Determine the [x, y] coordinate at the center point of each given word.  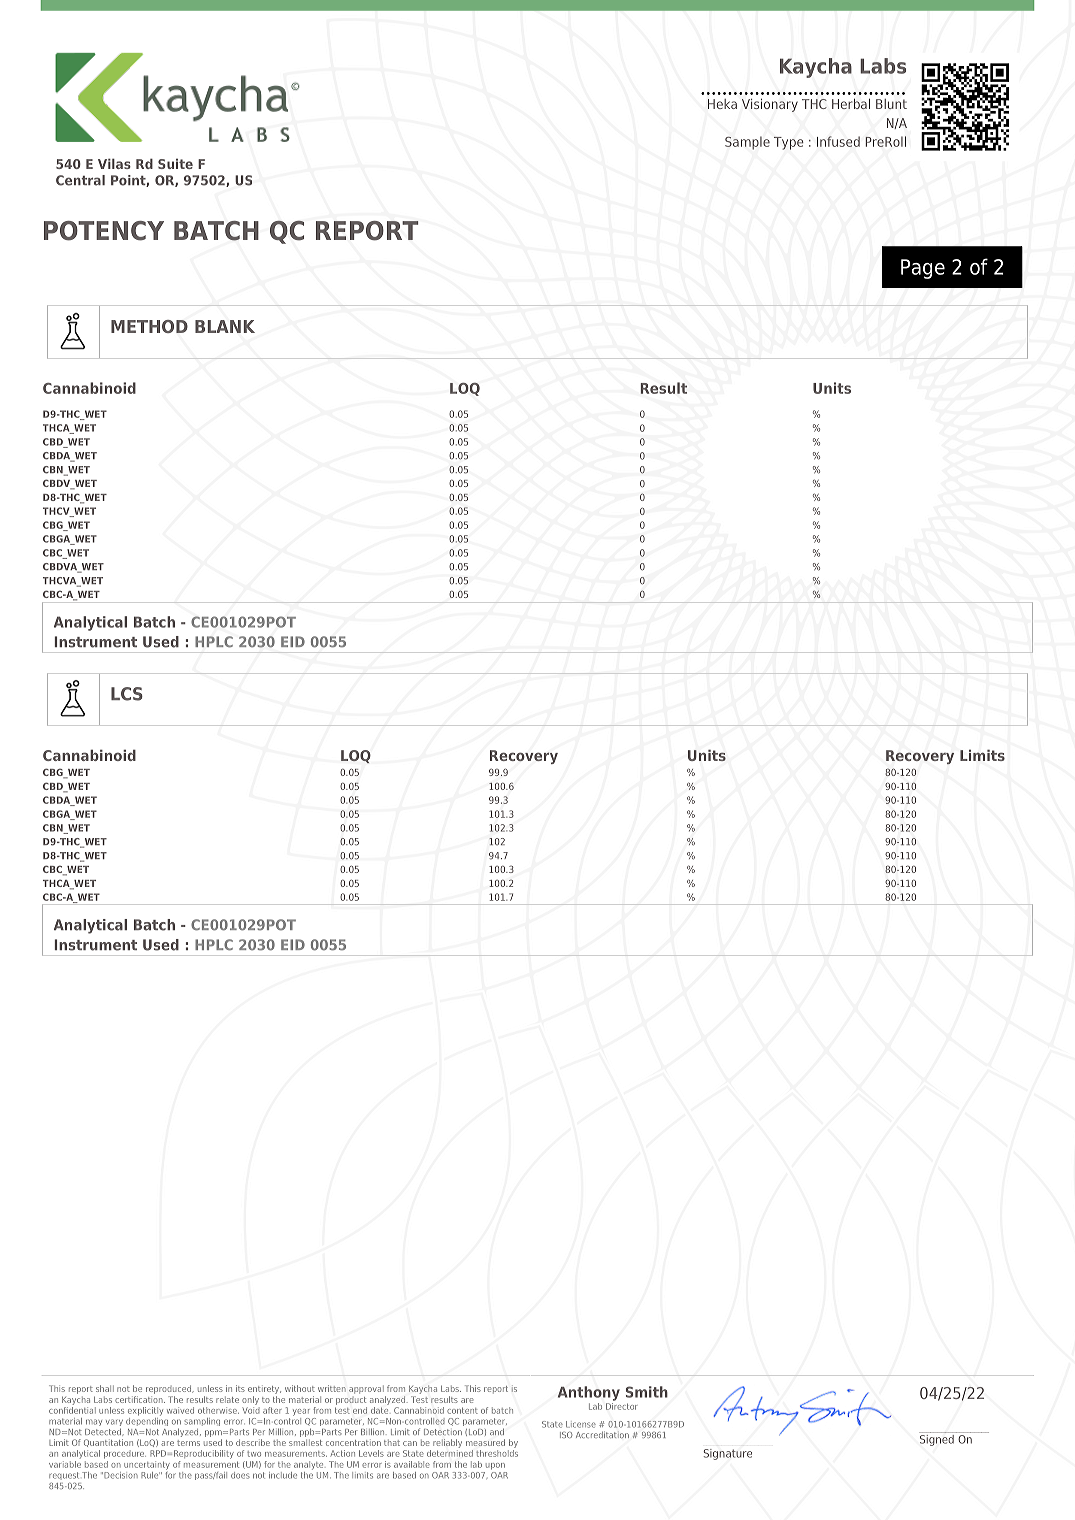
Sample [747, 143]
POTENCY [104, 231]
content [462, 1410]
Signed [937, 1439]
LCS [127, 694]
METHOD [149, 326]
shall [105, 1388]
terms [188, 1443]
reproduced [170, 1389]
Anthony [589, 1393]
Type [789, 143]
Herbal [851, 103]
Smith [647, 1392]
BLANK [225, 326]
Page [923, 269]
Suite [175, 163]
